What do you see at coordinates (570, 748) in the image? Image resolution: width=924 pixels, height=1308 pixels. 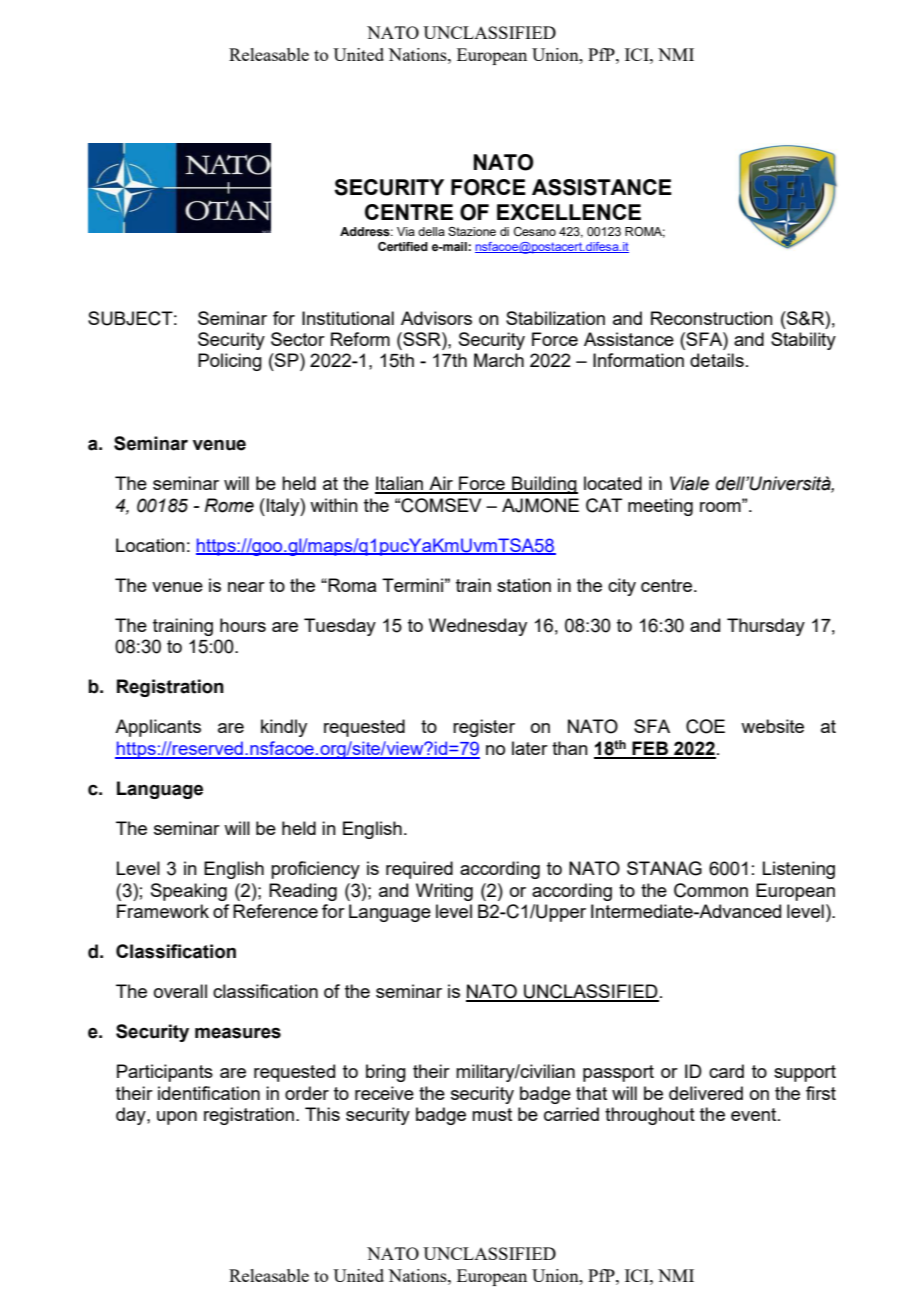 I see `than` at bounding box center [570, 748].
